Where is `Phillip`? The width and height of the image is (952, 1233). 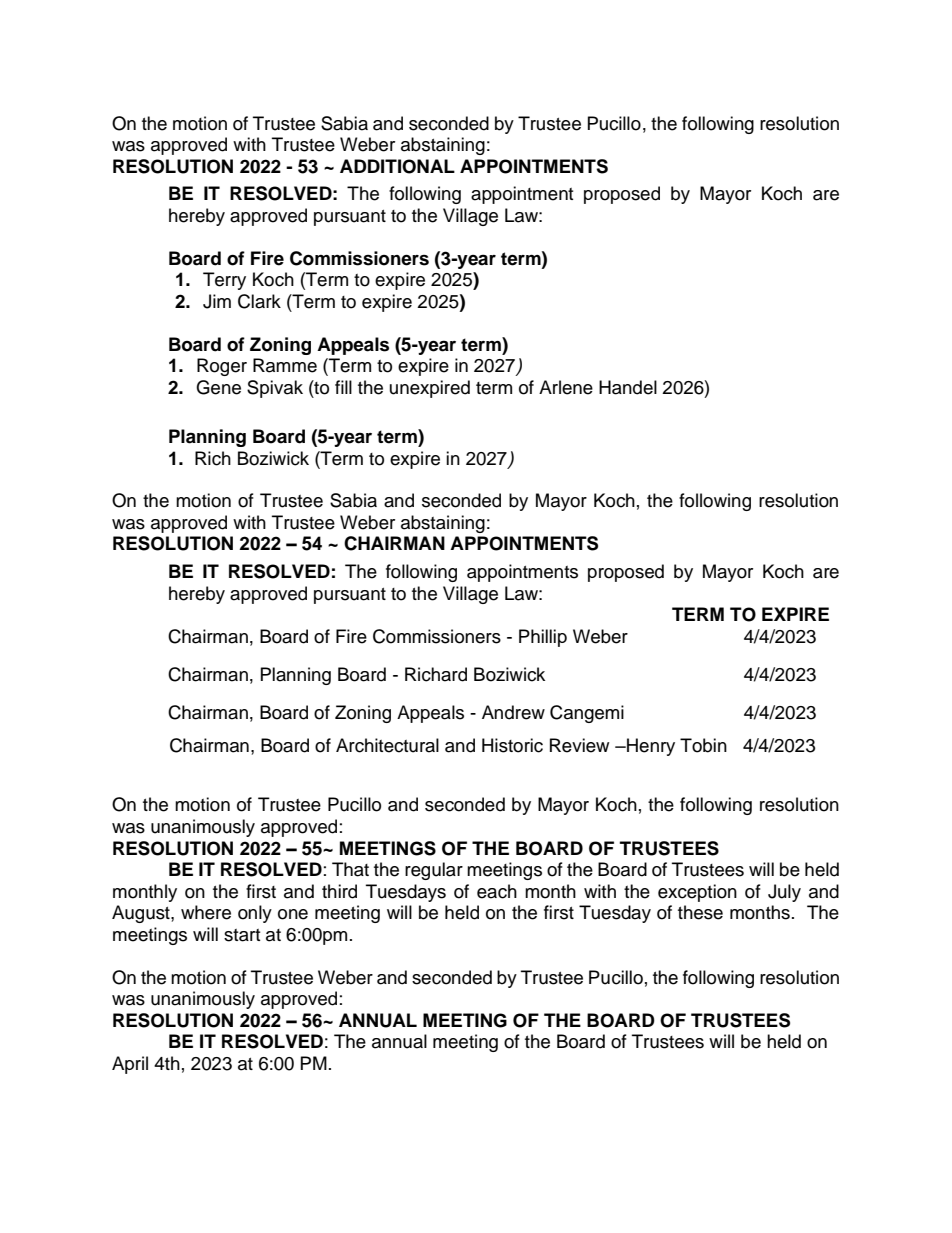
Phillip is located at coordinates (543, 638).
